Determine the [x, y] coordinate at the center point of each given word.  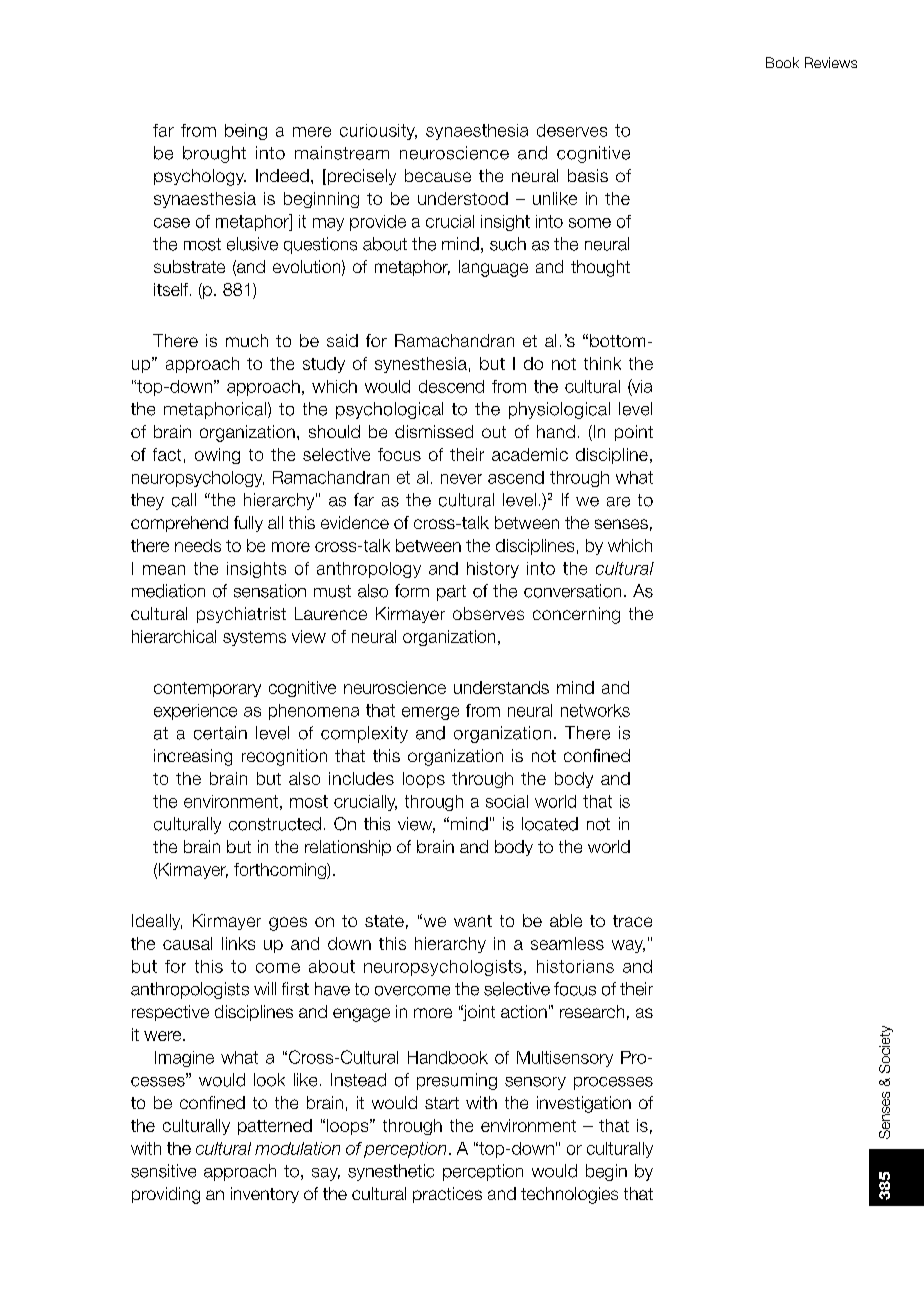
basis [588, 175]
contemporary [207, 689]
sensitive [163, 1171]
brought [214, 154]
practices [447, 1195]
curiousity [378, 132]
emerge [430, 713]
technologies [569, 1195]
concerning [576, 615]
